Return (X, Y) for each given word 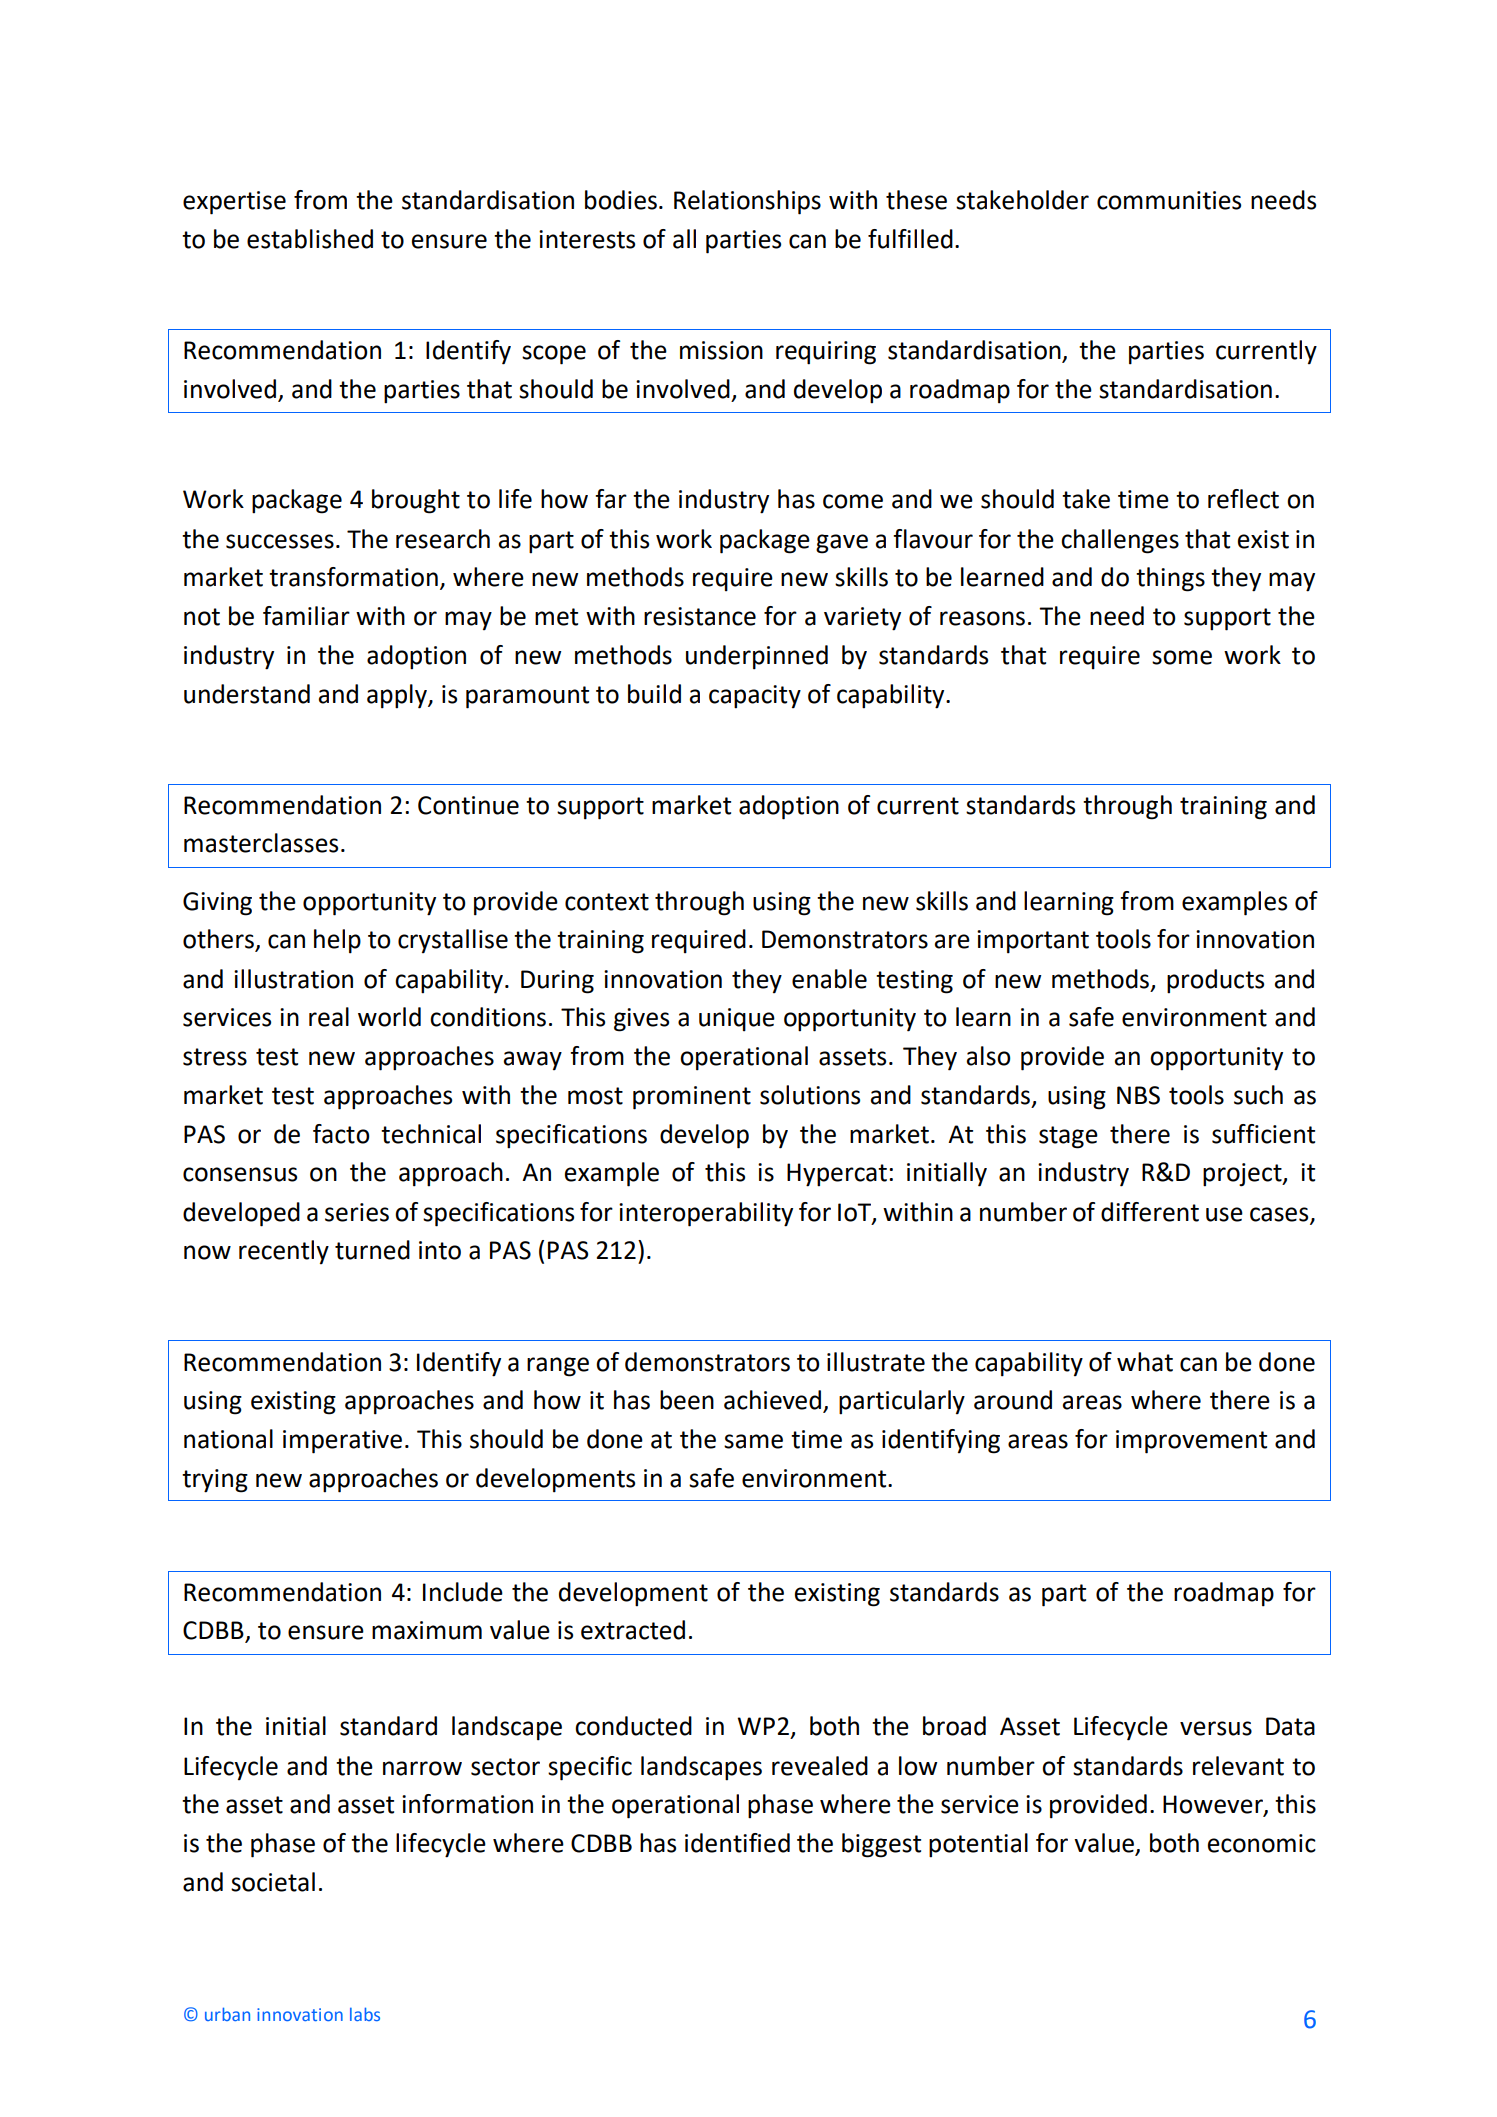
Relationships (747, 202)
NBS (1138, 1095)
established (310, 239)
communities (1169, 200)
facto (341, 1134)
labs (365, 2014)
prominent (692, 1098)
